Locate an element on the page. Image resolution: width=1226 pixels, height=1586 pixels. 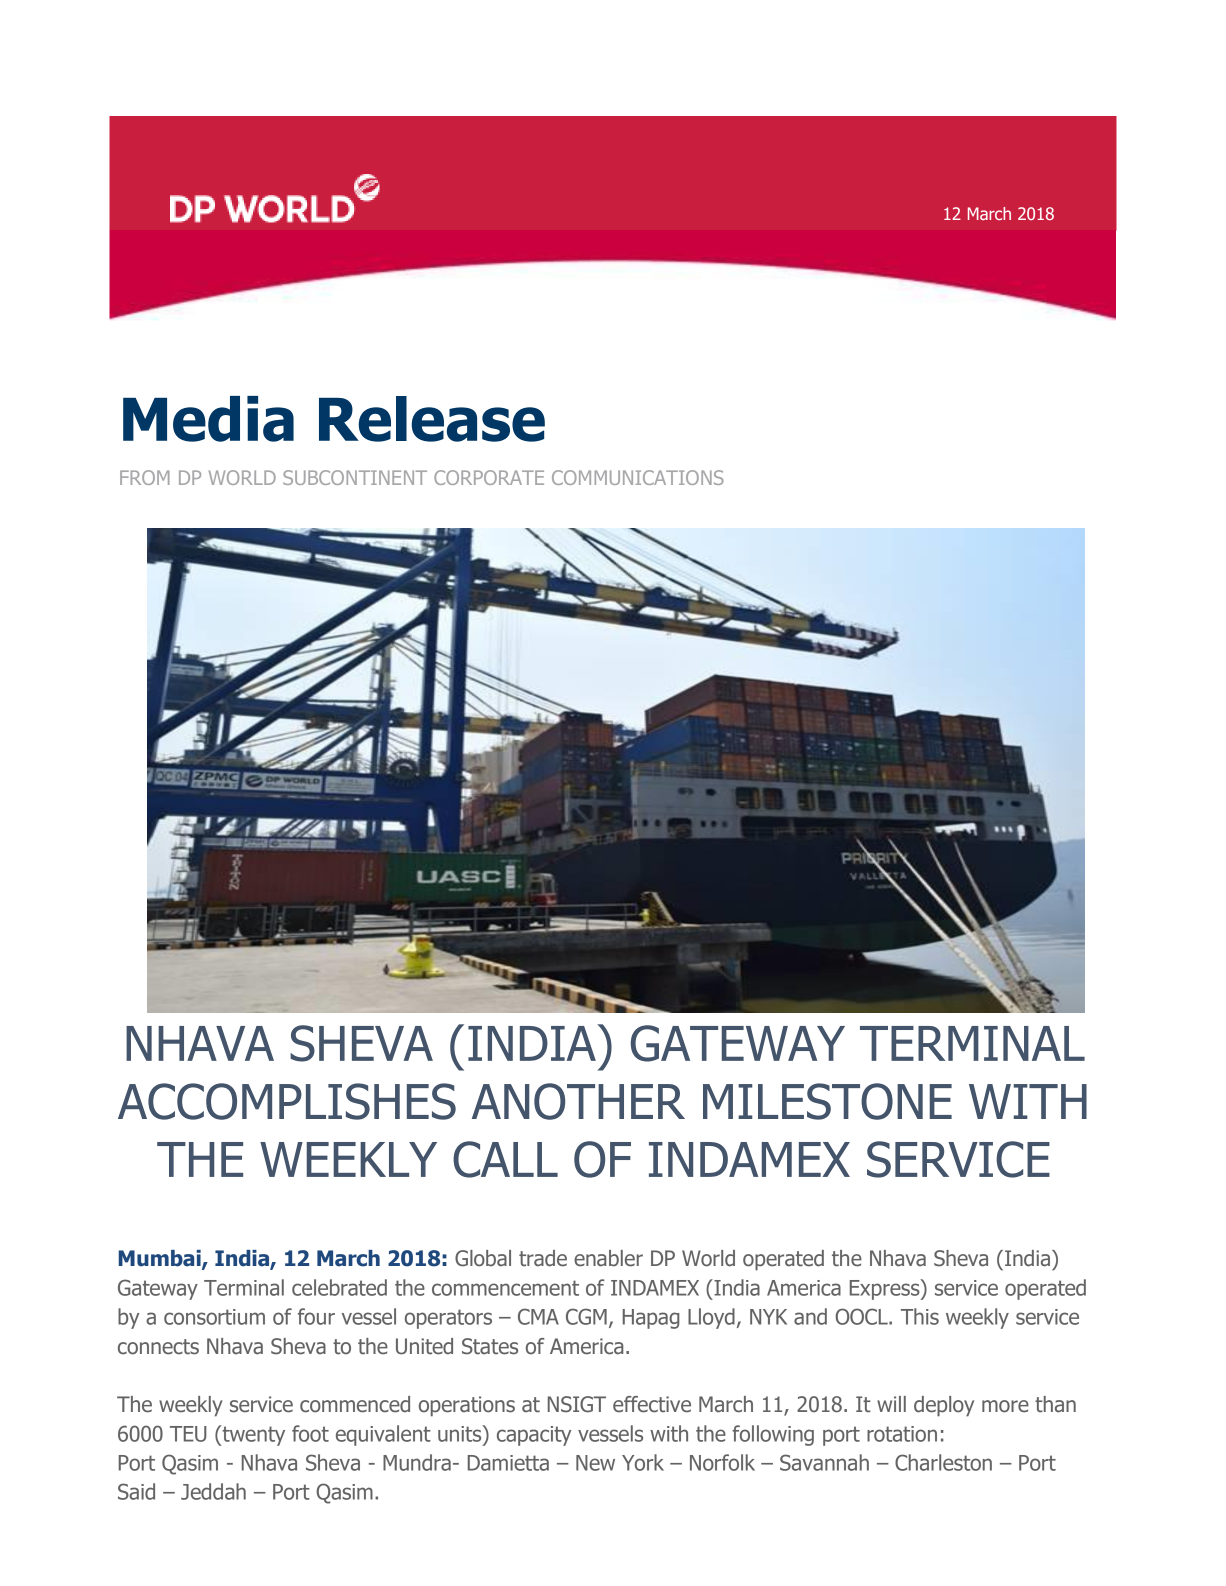
MILESTONE is located at coordinates (827, 1101).
